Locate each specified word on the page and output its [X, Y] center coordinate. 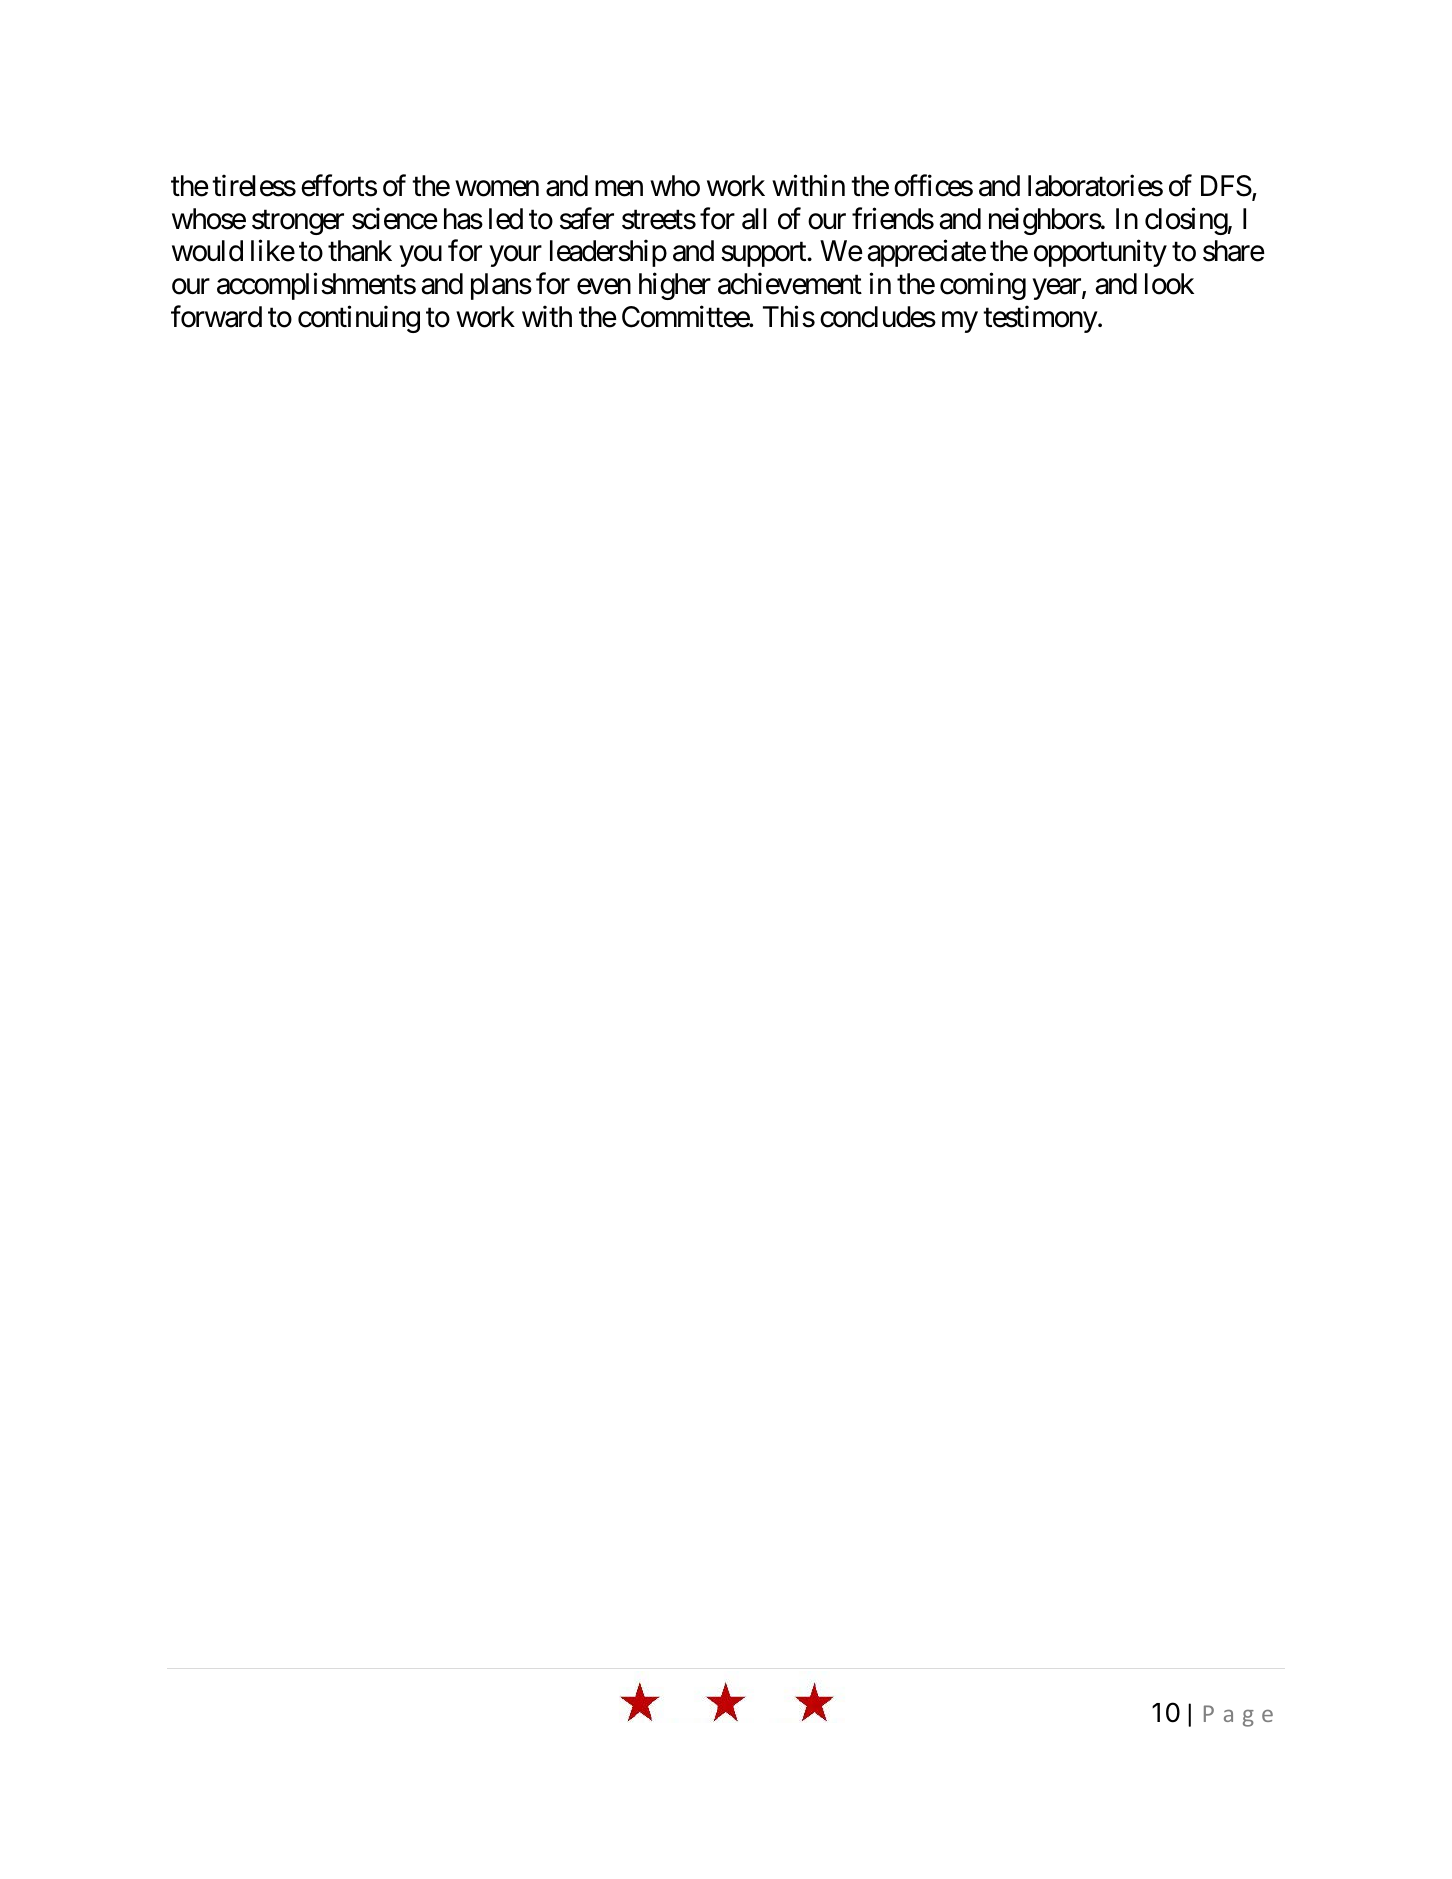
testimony [1040, 319]
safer [587, 218]
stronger [298, 222]
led [506, 219]
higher [675, 286]
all [754, 219]
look [1169, 284]
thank [360, 251]
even [604, 287]
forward [216, 316]
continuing [359, 319]
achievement [790, 284]
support [764, 255]
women [497, 189]
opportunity [1100, 253]
